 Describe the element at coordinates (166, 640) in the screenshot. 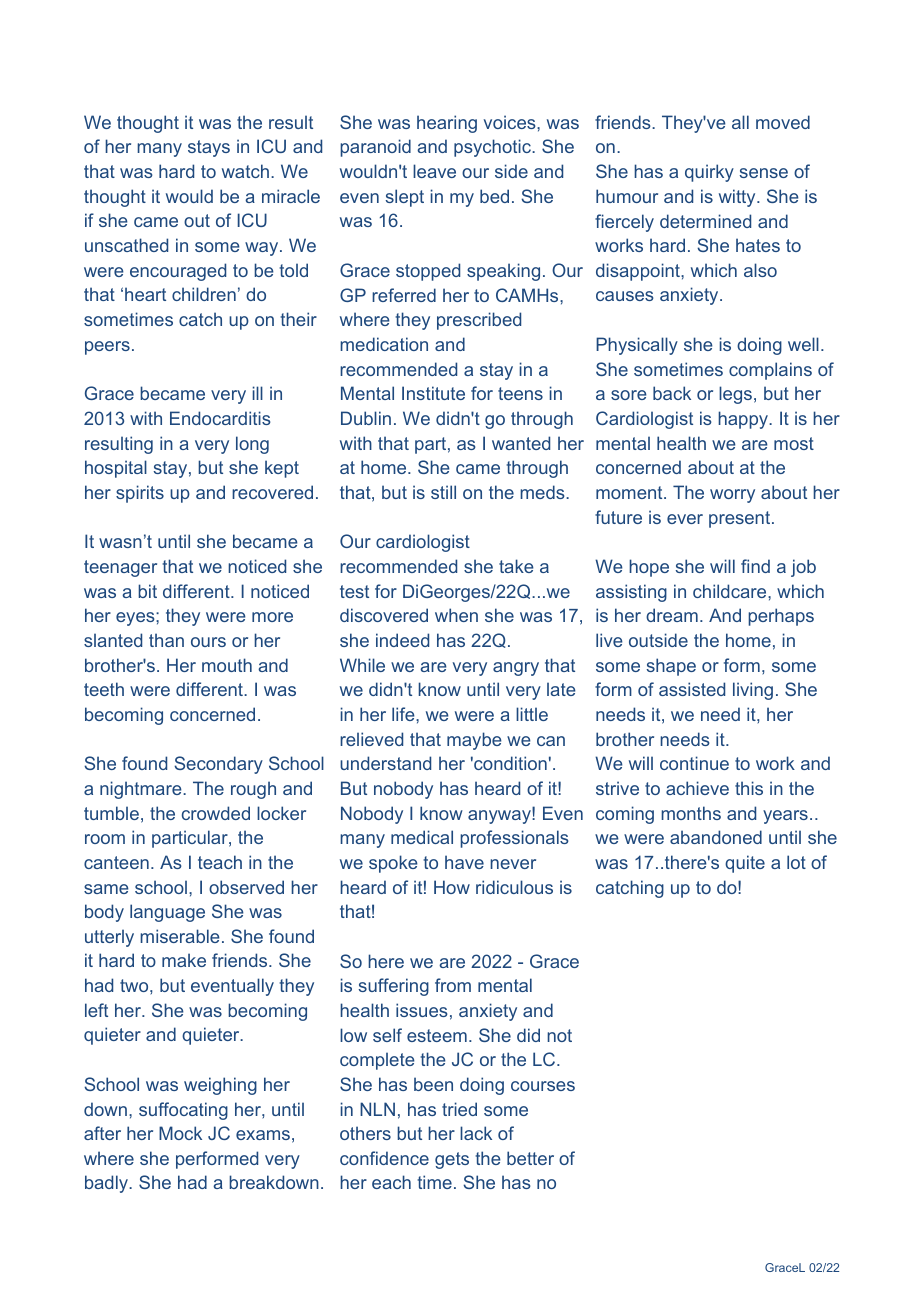

I see `than` at that location.
